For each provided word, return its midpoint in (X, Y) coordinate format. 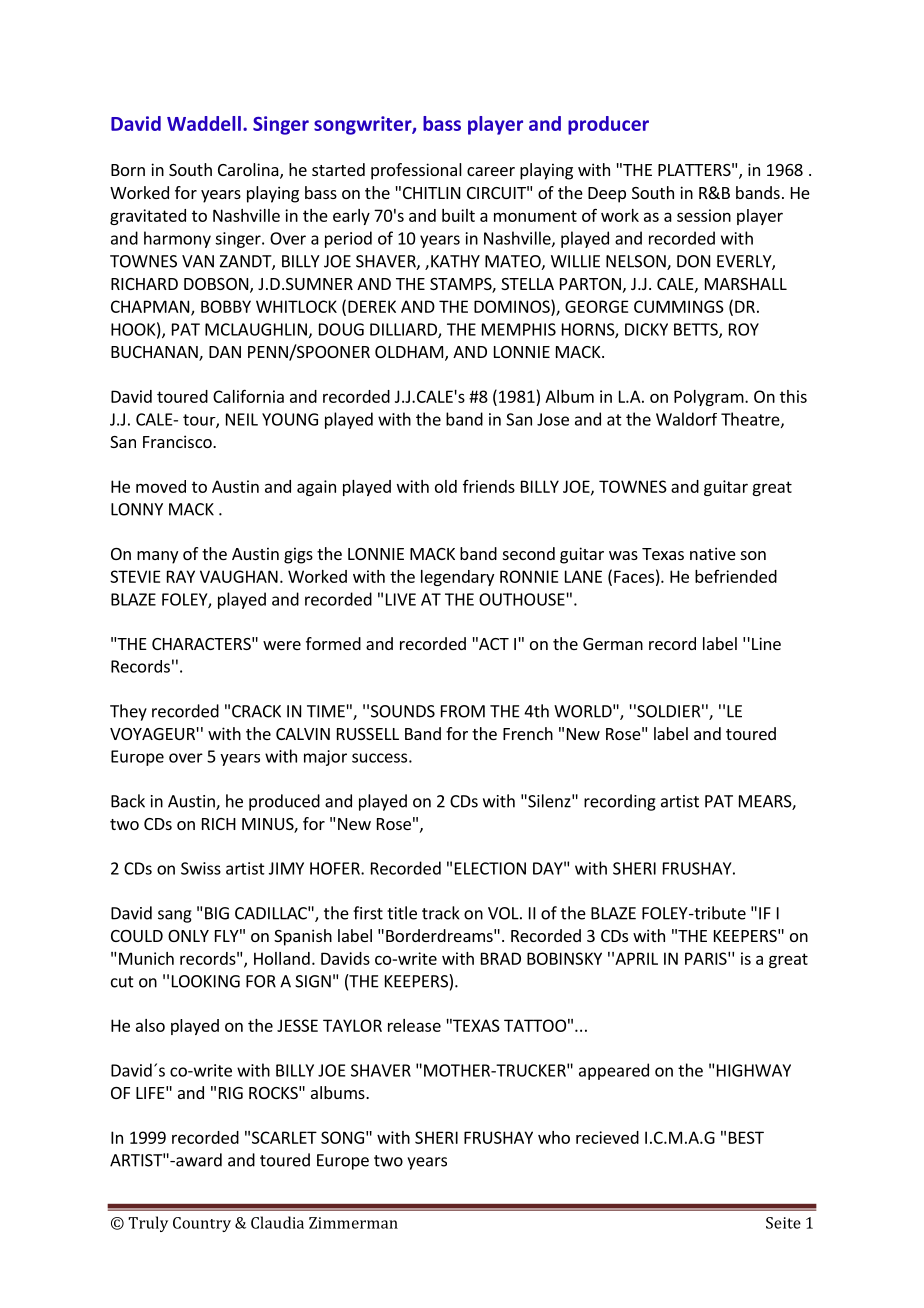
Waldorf (686, 419)
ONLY (188, 936)
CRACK (256, 711)
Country (202, 1224)
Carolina (249, 171)
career (491, 171)
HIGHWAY (754, 1070)
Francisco (178, 441)
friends (489, 486)
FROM (463, 711)
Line (766, 643)
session (704, 215)
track (441, 913)
